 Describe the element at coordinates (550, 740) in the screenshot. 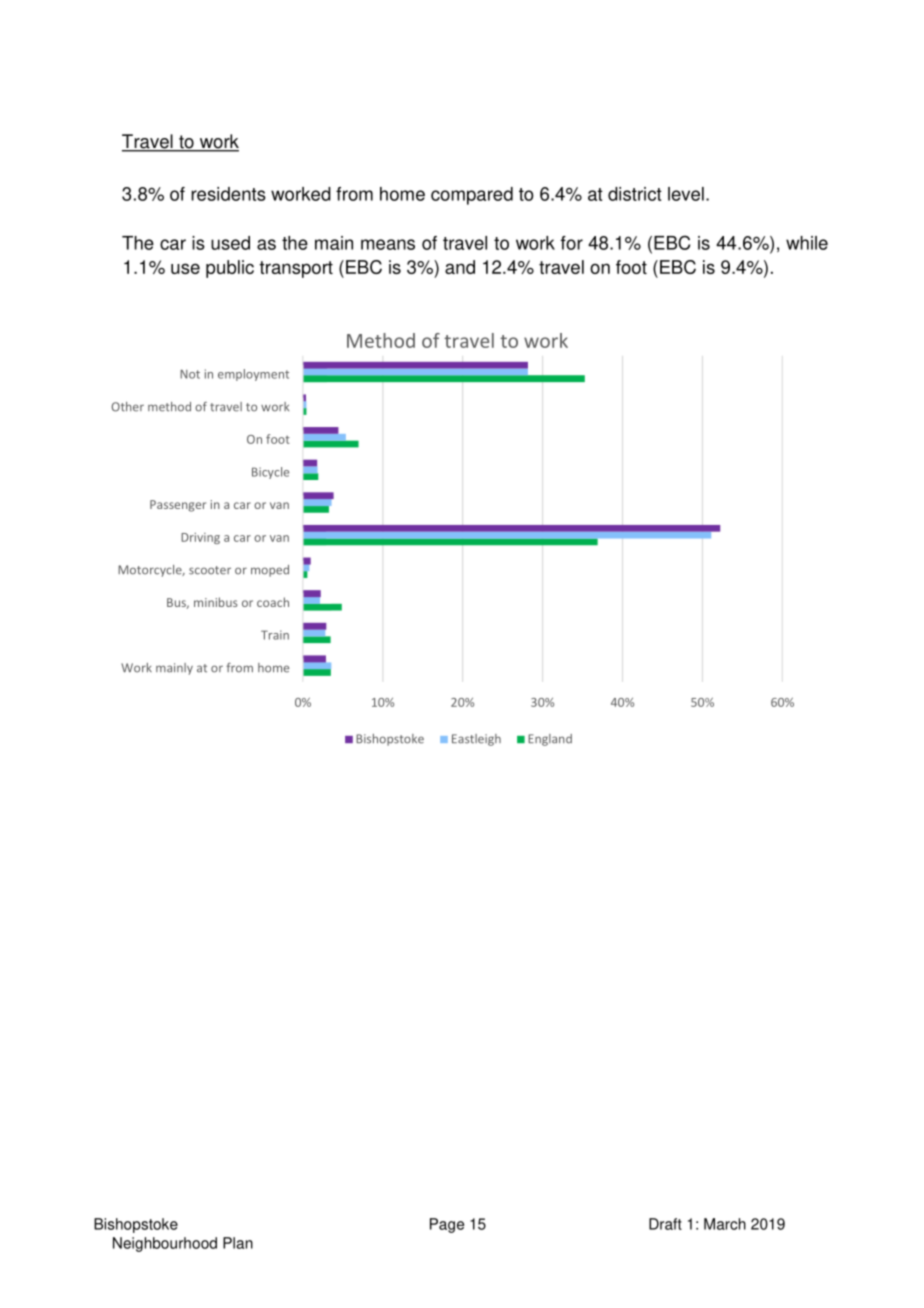

I see `England` at that location.
